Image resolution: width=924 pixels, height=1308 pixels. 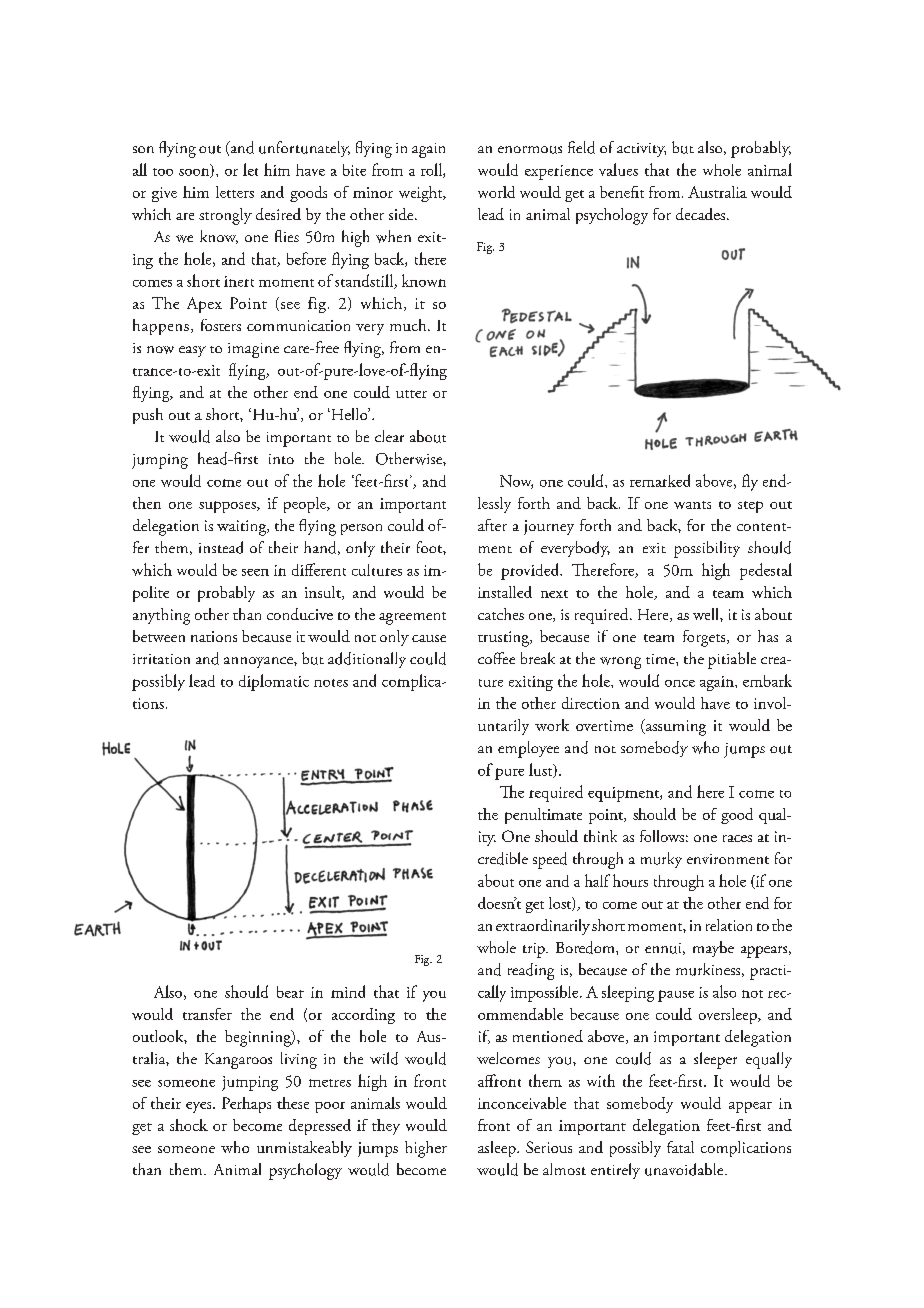 What do you see at coordinates (700, 214) in the page?
I see `decades` at bounding box center [700, 214].
